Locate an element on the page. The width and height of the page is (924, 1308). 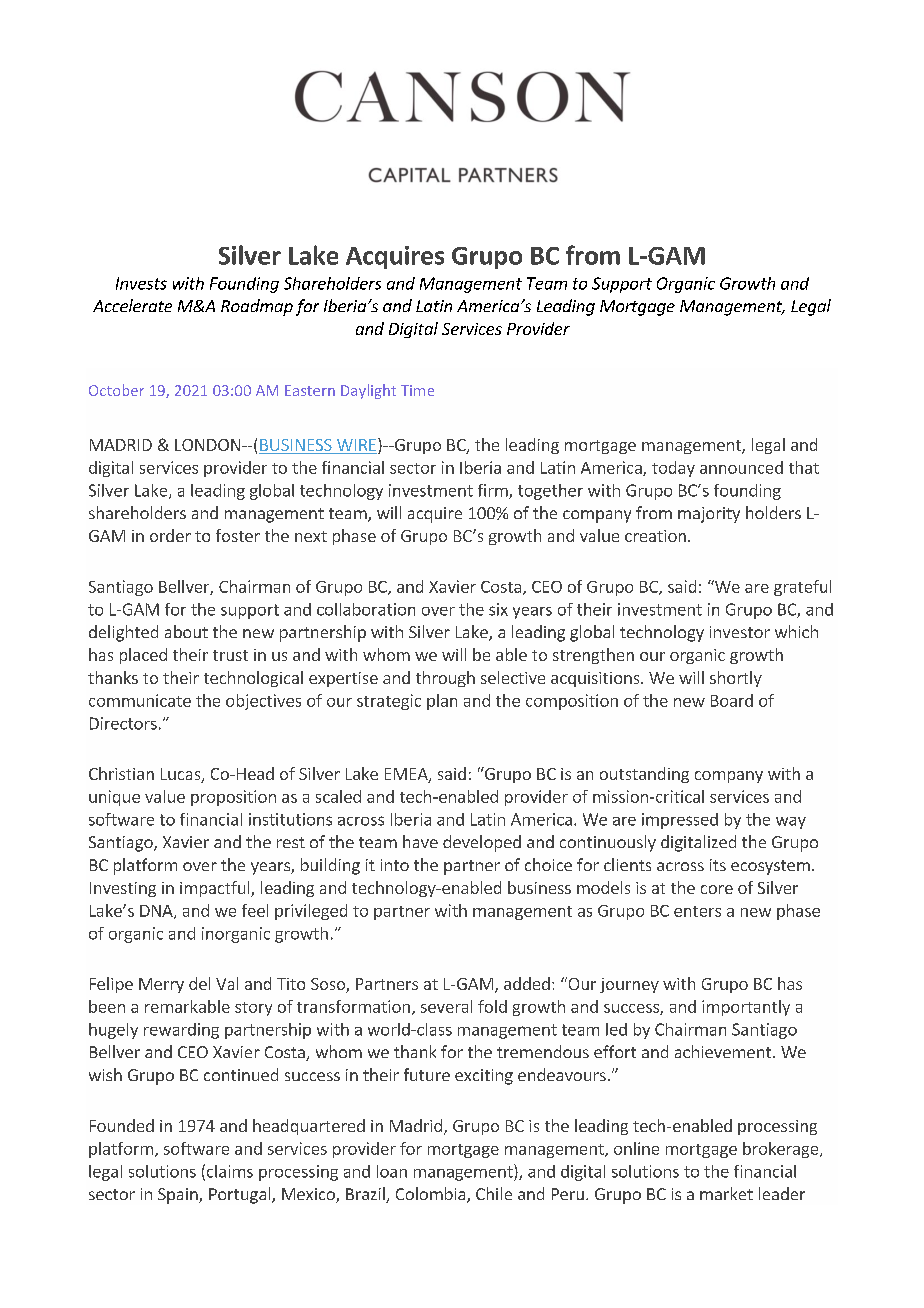
Directors is located at coordinates (123, 723).
